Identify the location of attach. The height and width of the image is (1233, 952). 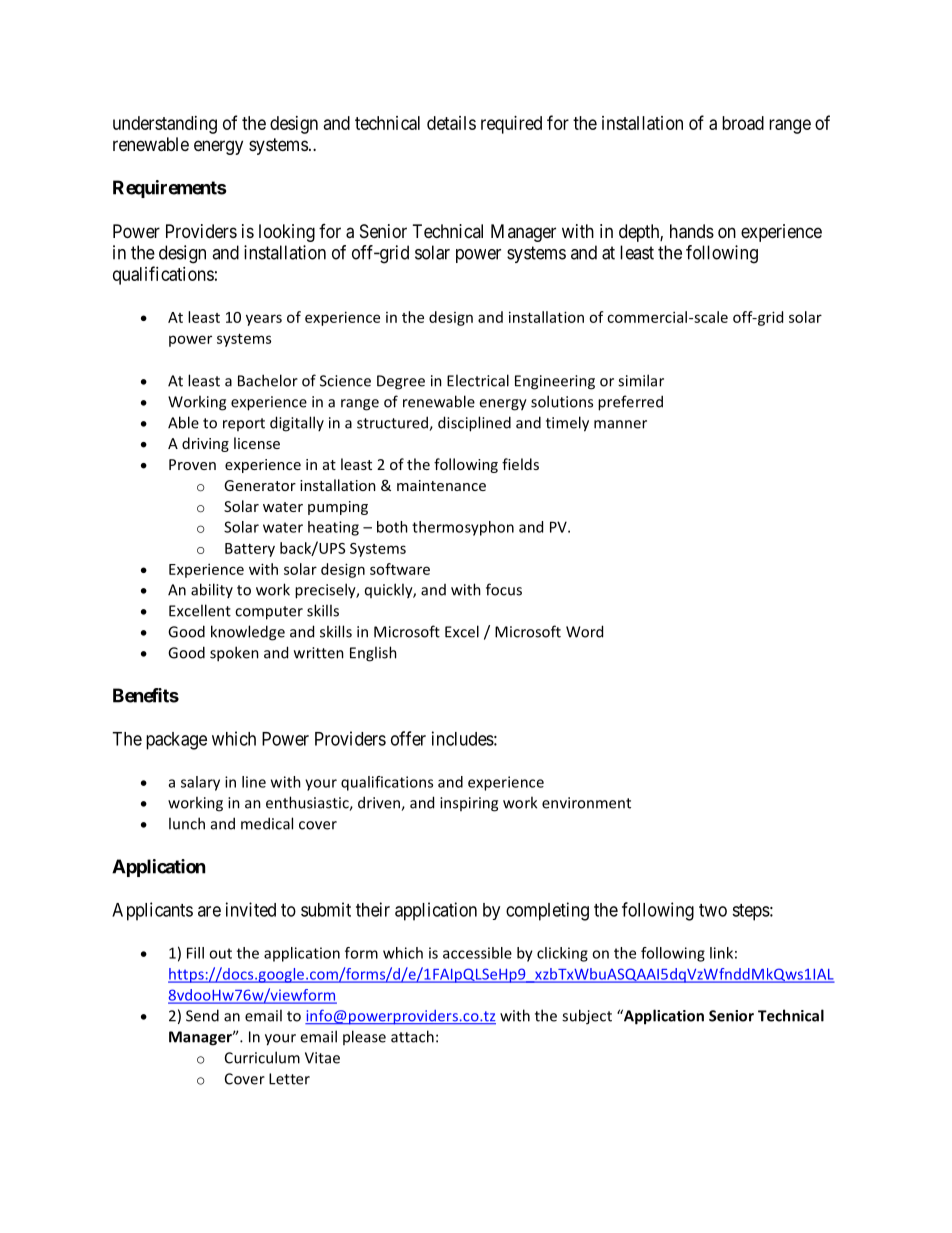
(412, 1036).
